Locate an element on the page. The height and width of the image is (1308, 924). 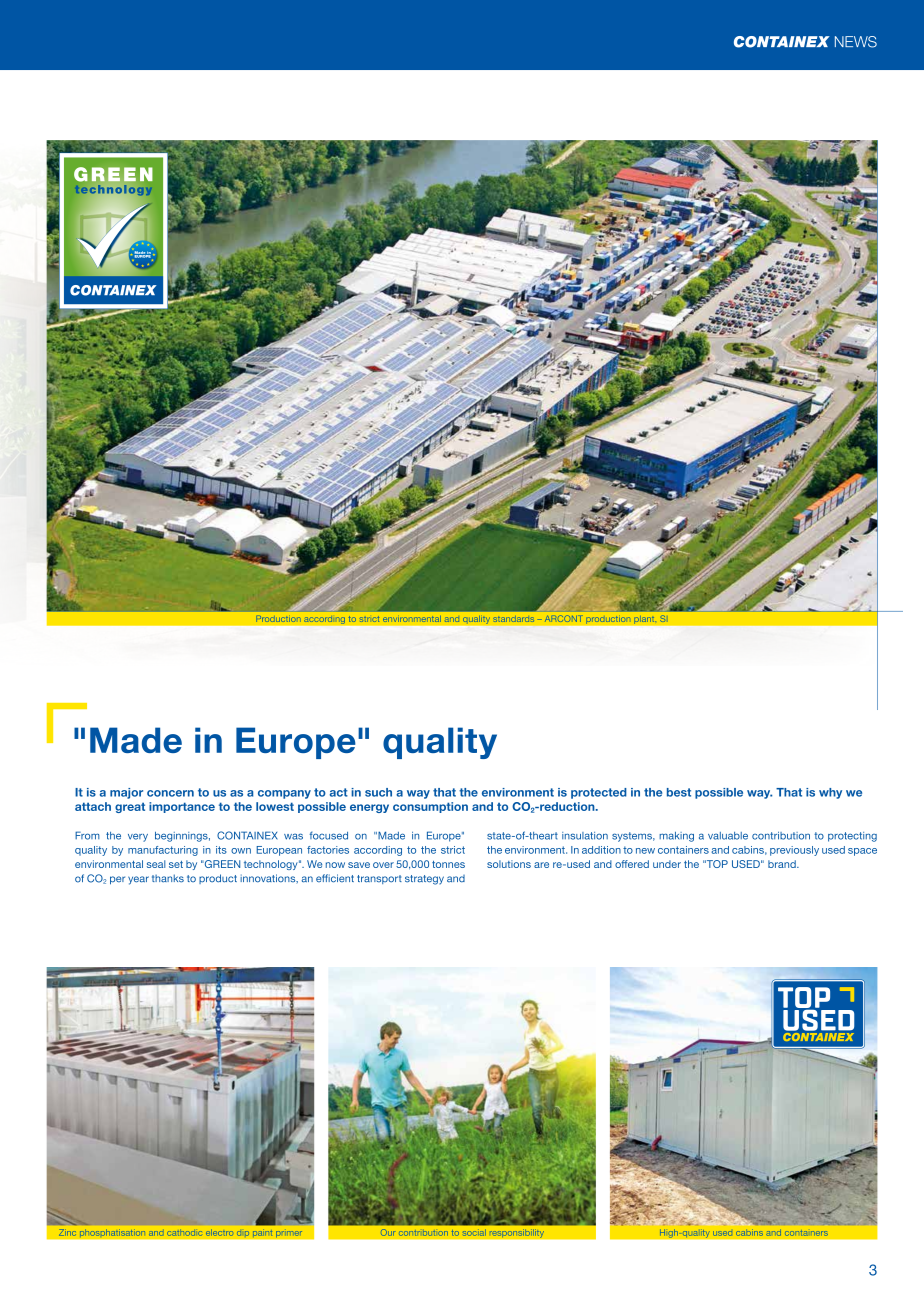
social is located at coordinates (474, 1232).
